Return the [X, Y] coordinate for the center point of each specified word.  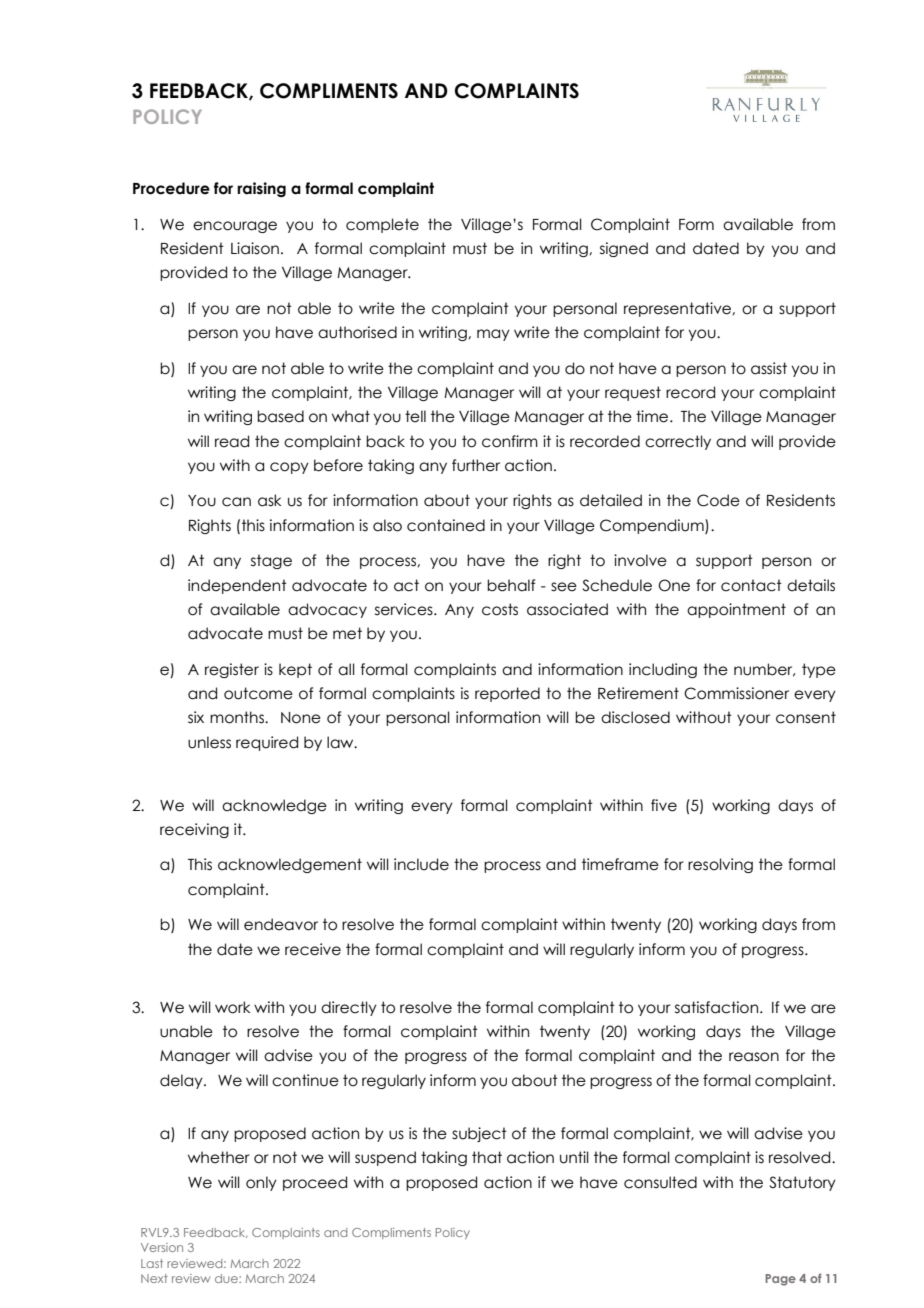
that [487, 1157]
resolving [720, 865]
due [227, 1278]
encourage [235, 227]
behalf [511, 585]
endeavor [281, 924]
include [421, 864]
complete [382, 225]
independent [237, 586]
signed [624, 249]
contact [751, 585]
